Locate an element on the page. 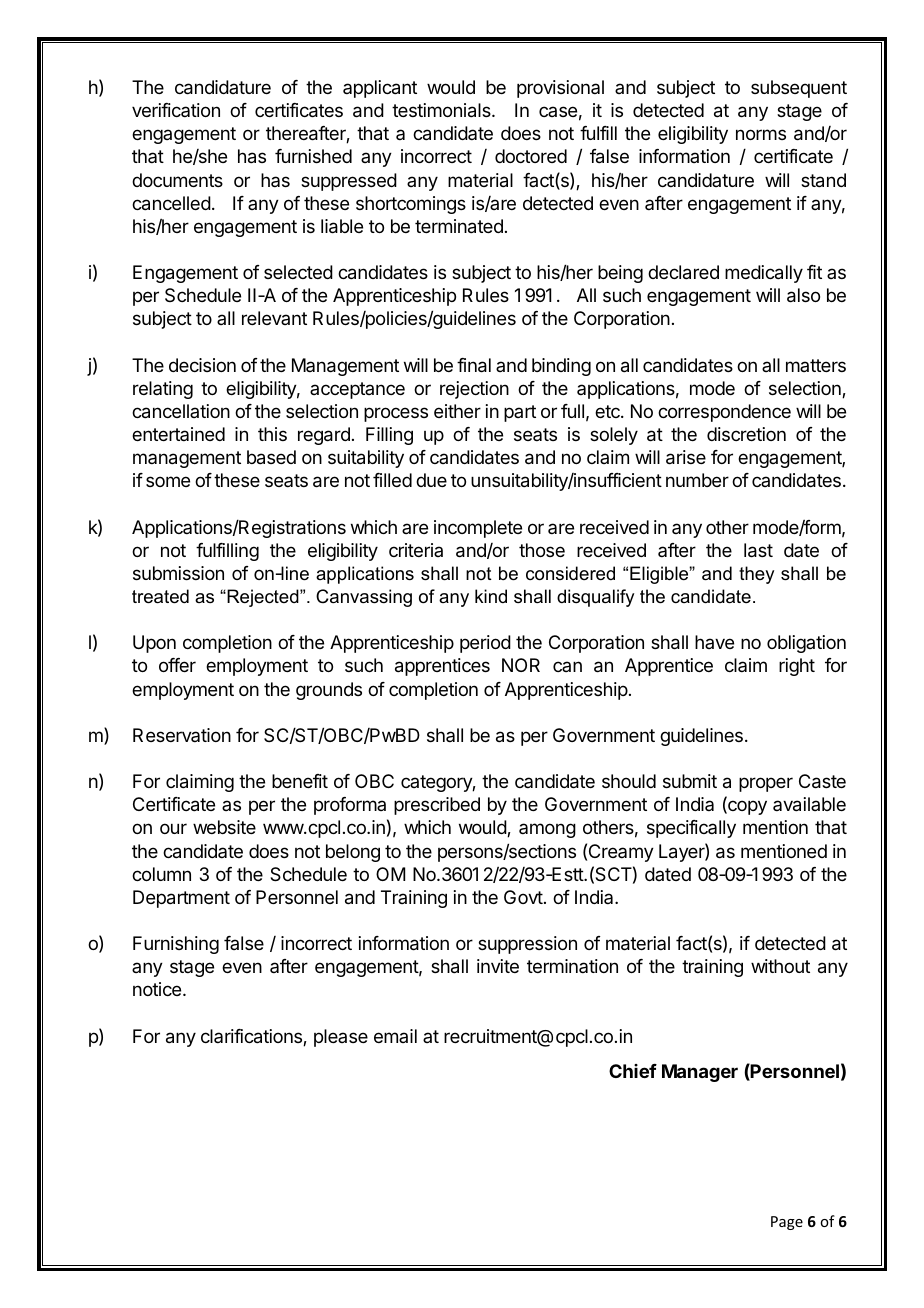 This page has height=1308, width=924. please is located at coordinates (341, 1038).
